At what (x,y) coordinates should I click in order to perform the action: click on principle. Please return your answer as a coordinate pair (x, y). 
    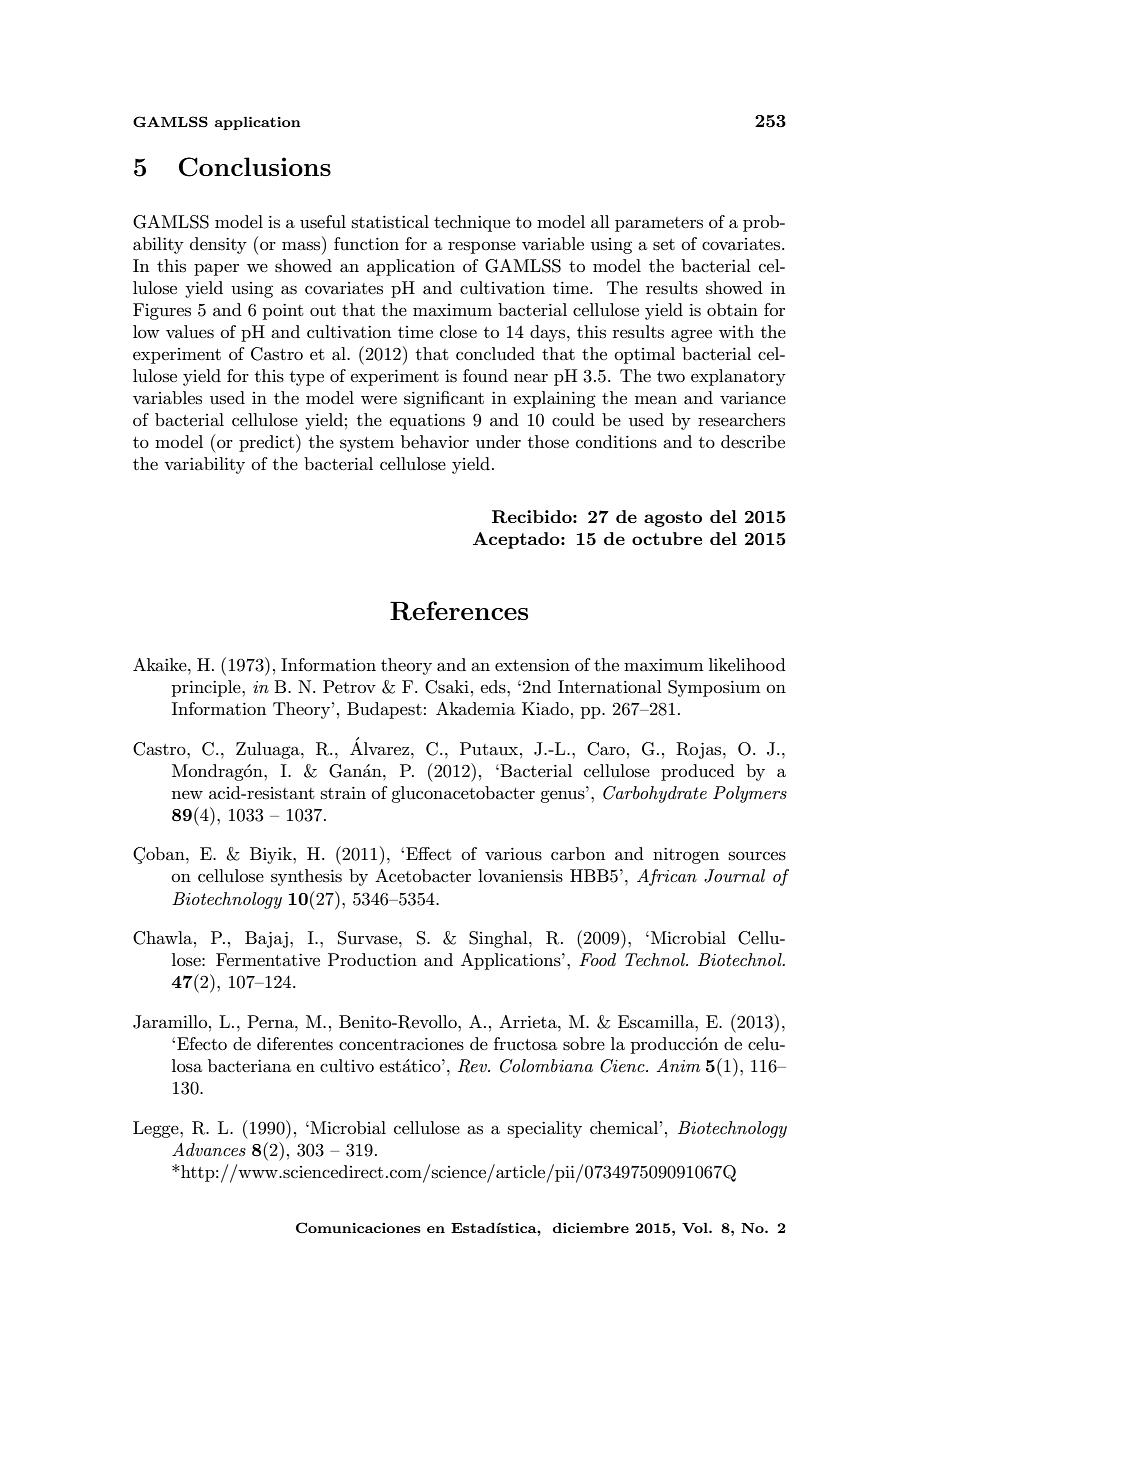
    Looking at the image, I should click on (207, 688).
